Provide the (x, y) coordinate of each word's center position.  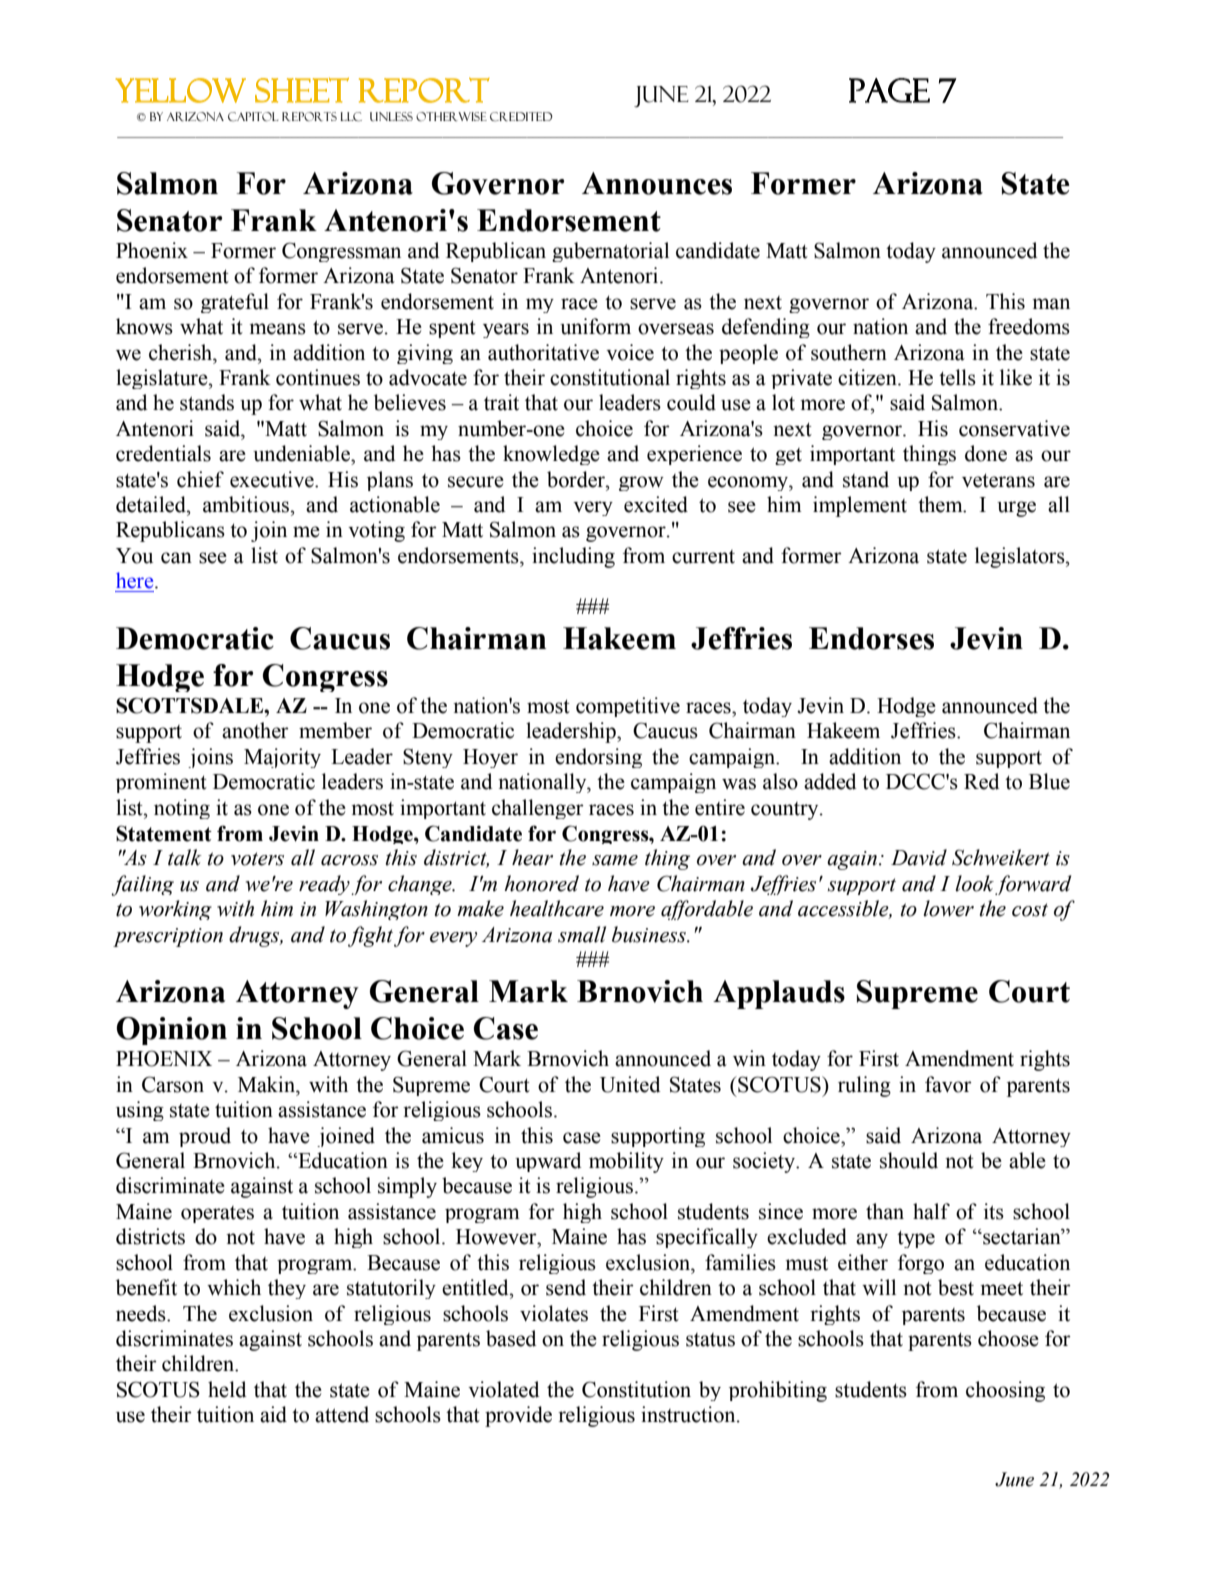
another (255, 730)
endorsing (598, 758)
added (830, 781)
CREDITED (521, 117)
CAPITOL (253, 117)
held (227, 1389)
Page (889, 90)
